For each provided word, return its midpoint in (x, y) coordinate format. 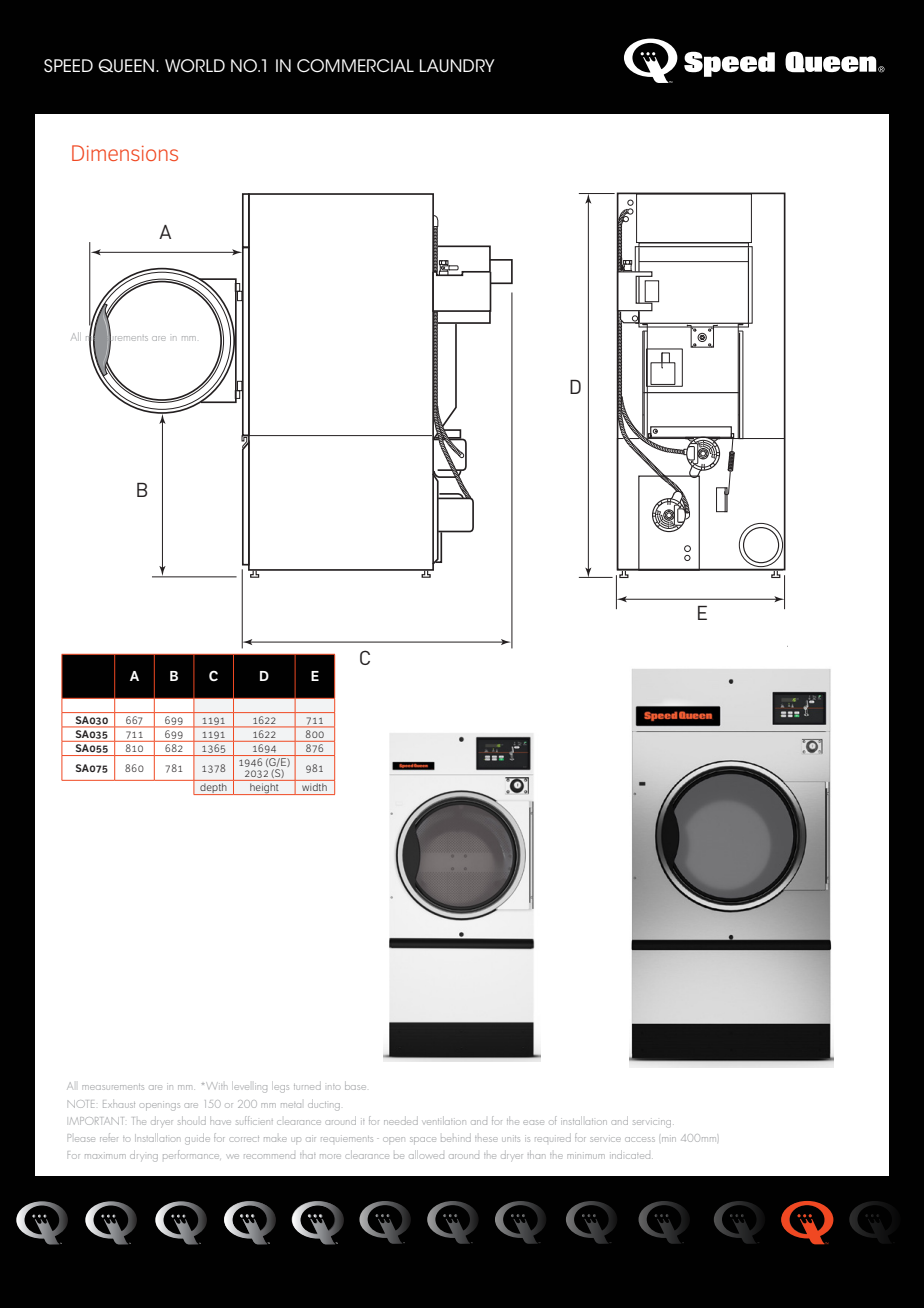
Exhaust (119, 1104)
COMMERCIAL (355, 66)
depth (213, 789)
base (355, 1086)
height (264, 789)
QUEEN (127, 66)
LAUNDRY (457, 65)
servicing (652, 1124)
